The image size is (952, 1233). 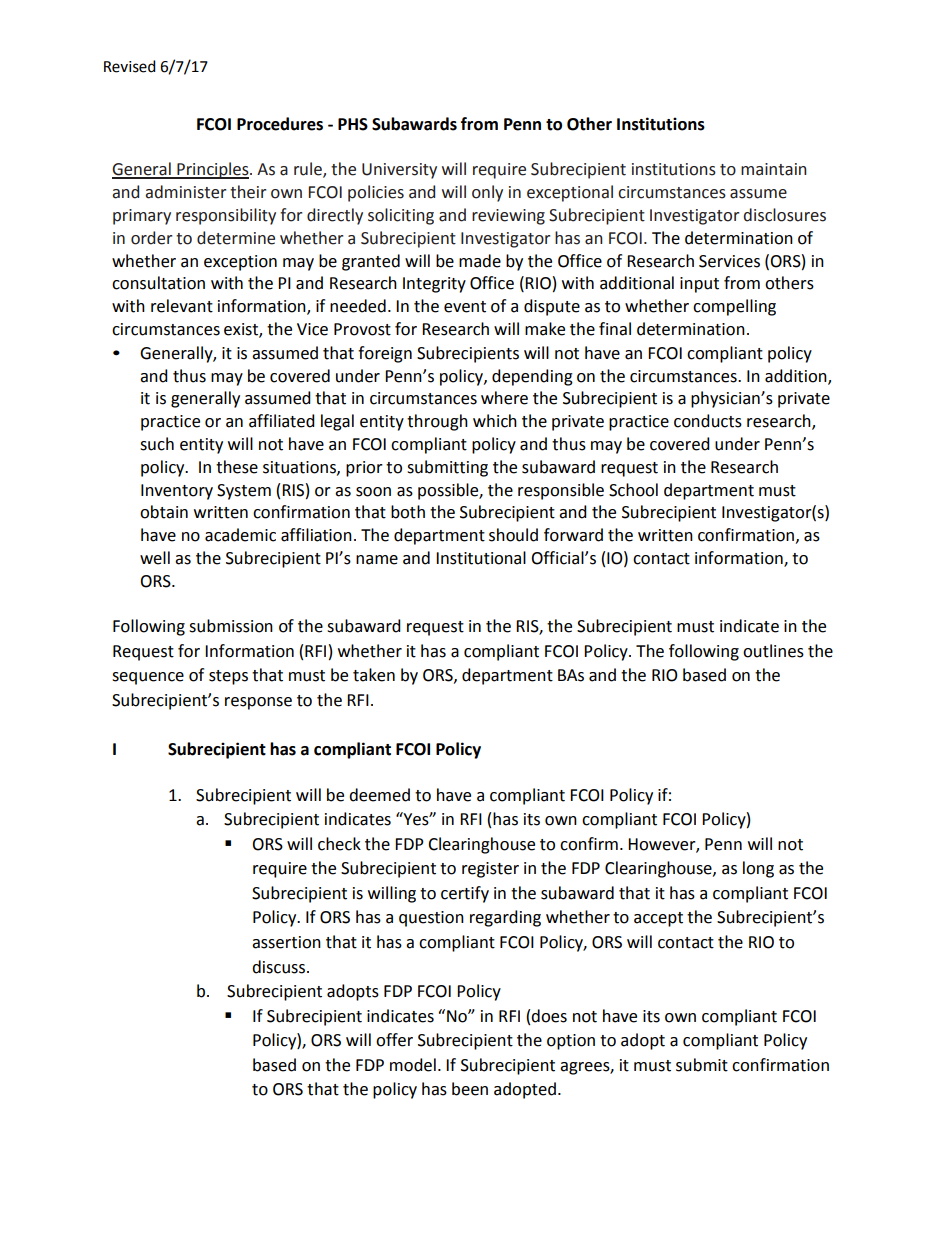 I want to click on option, so click(x=571, y=1042).
